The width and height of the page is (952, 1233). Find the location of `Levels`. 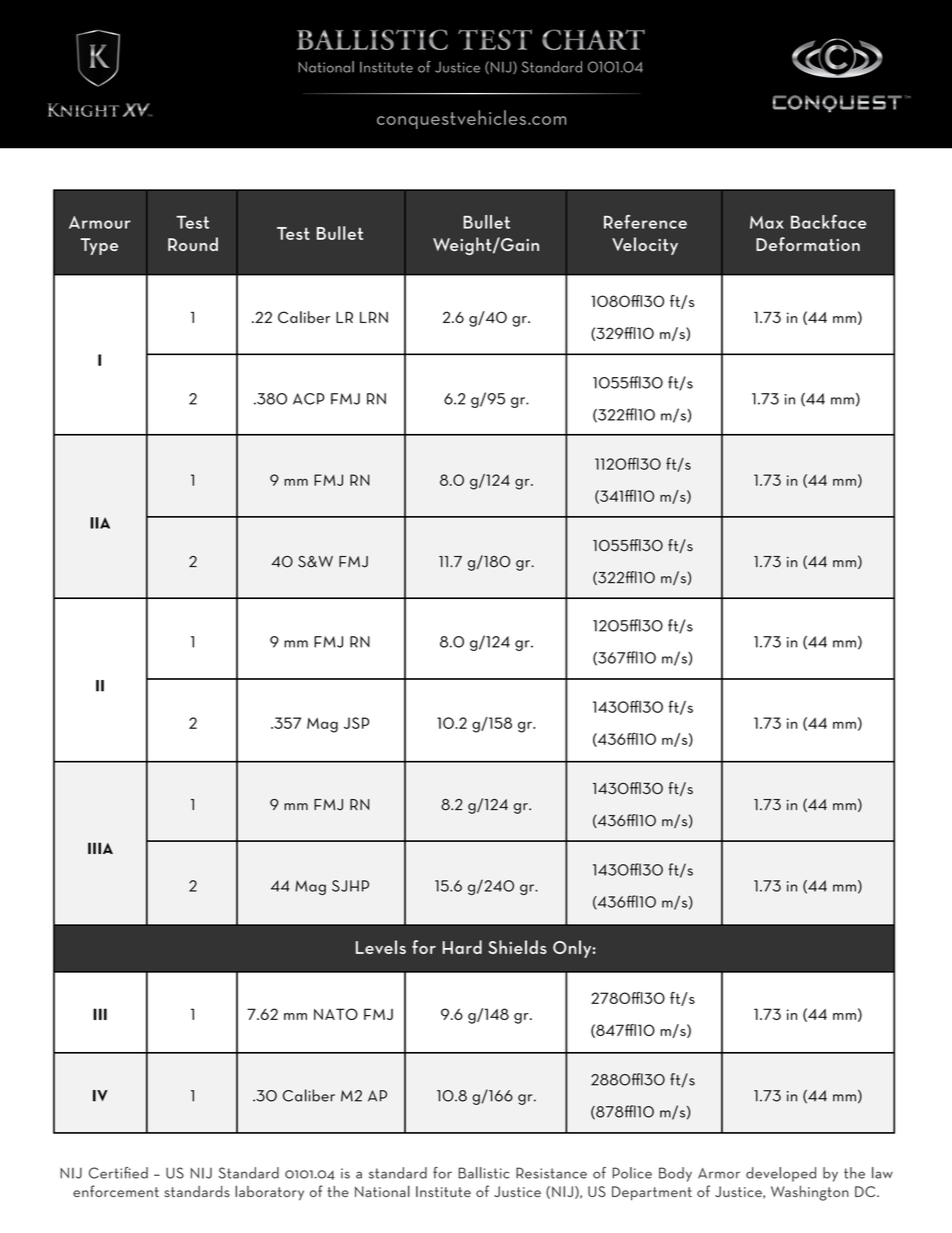

Levels is located at coordinates (381, 947).
